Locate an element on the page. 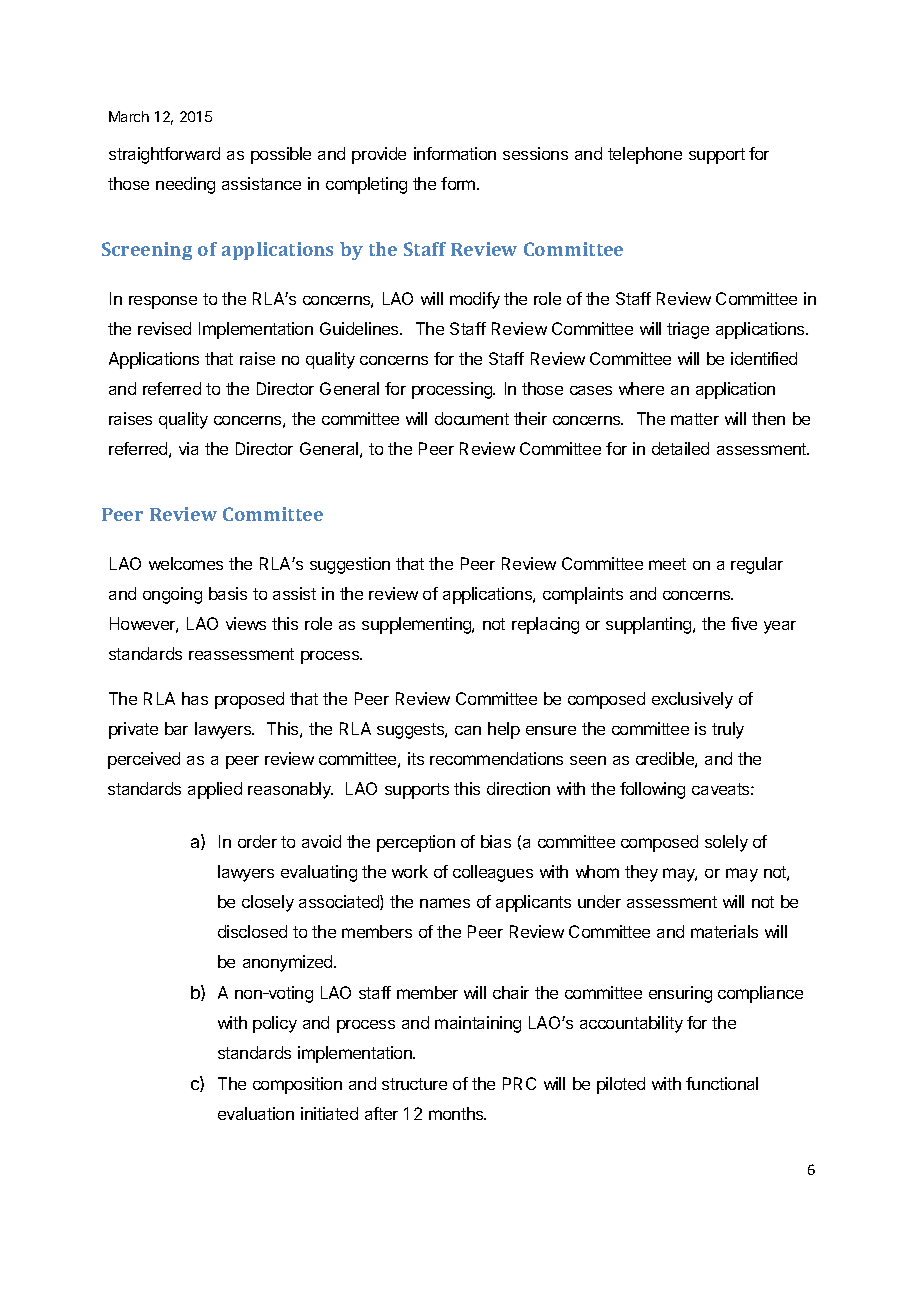 The image size is (924, 1309). five is located at coordinates (744, 623).
